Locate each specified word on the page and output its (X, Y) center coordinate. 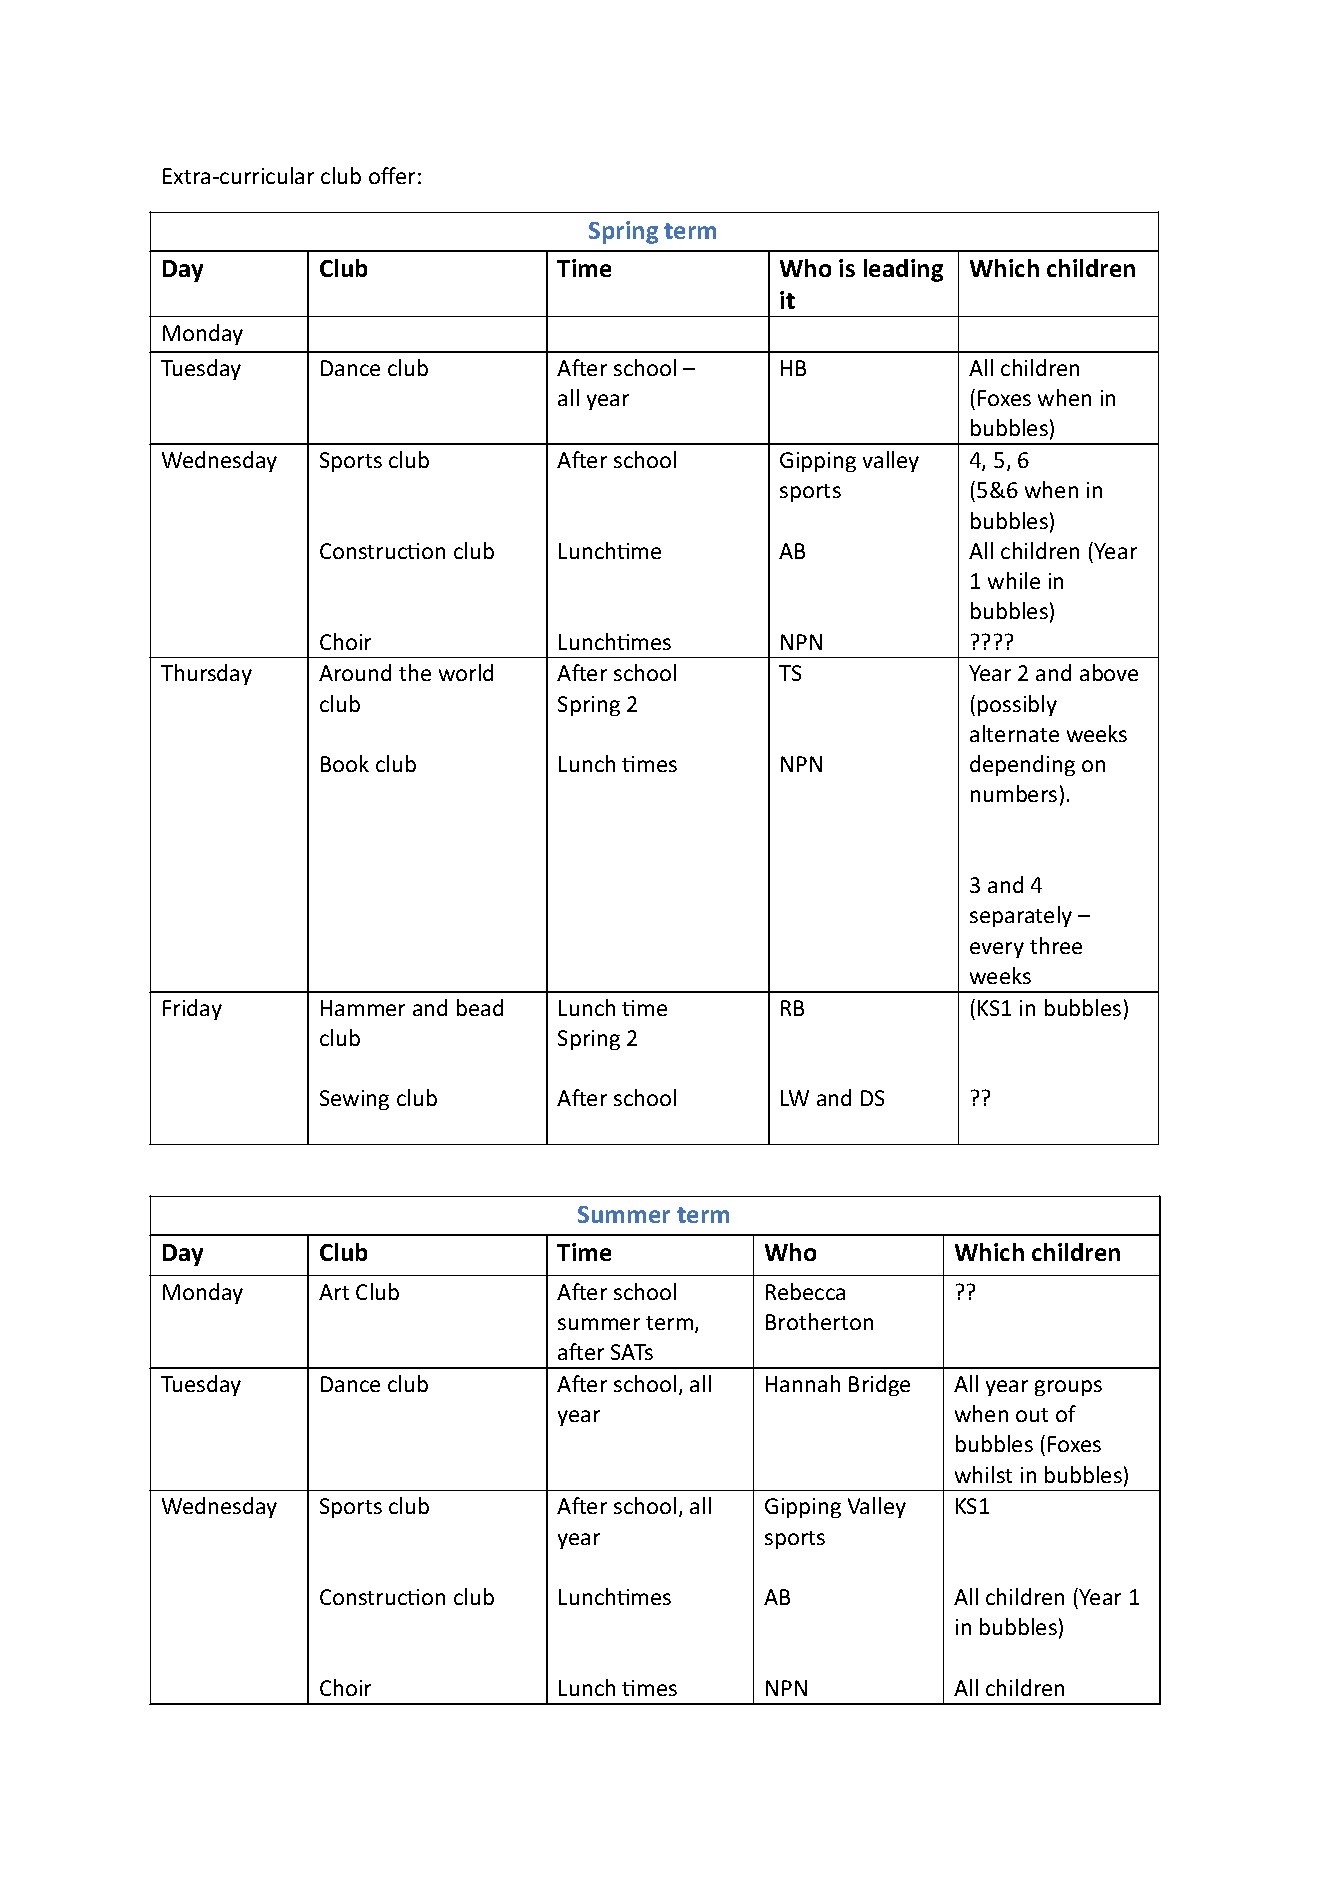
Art (334, 1292)
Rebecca (805, 1291)
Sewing (354, 1100)
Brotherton (819, 1321)
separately (1021, 916)
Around (355, 672)
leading (903, 270)
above (1109, 672)
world (466, 672)
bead (480, 1007)
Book (345, 763)
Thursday (206, 674)
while (1014, 580)
